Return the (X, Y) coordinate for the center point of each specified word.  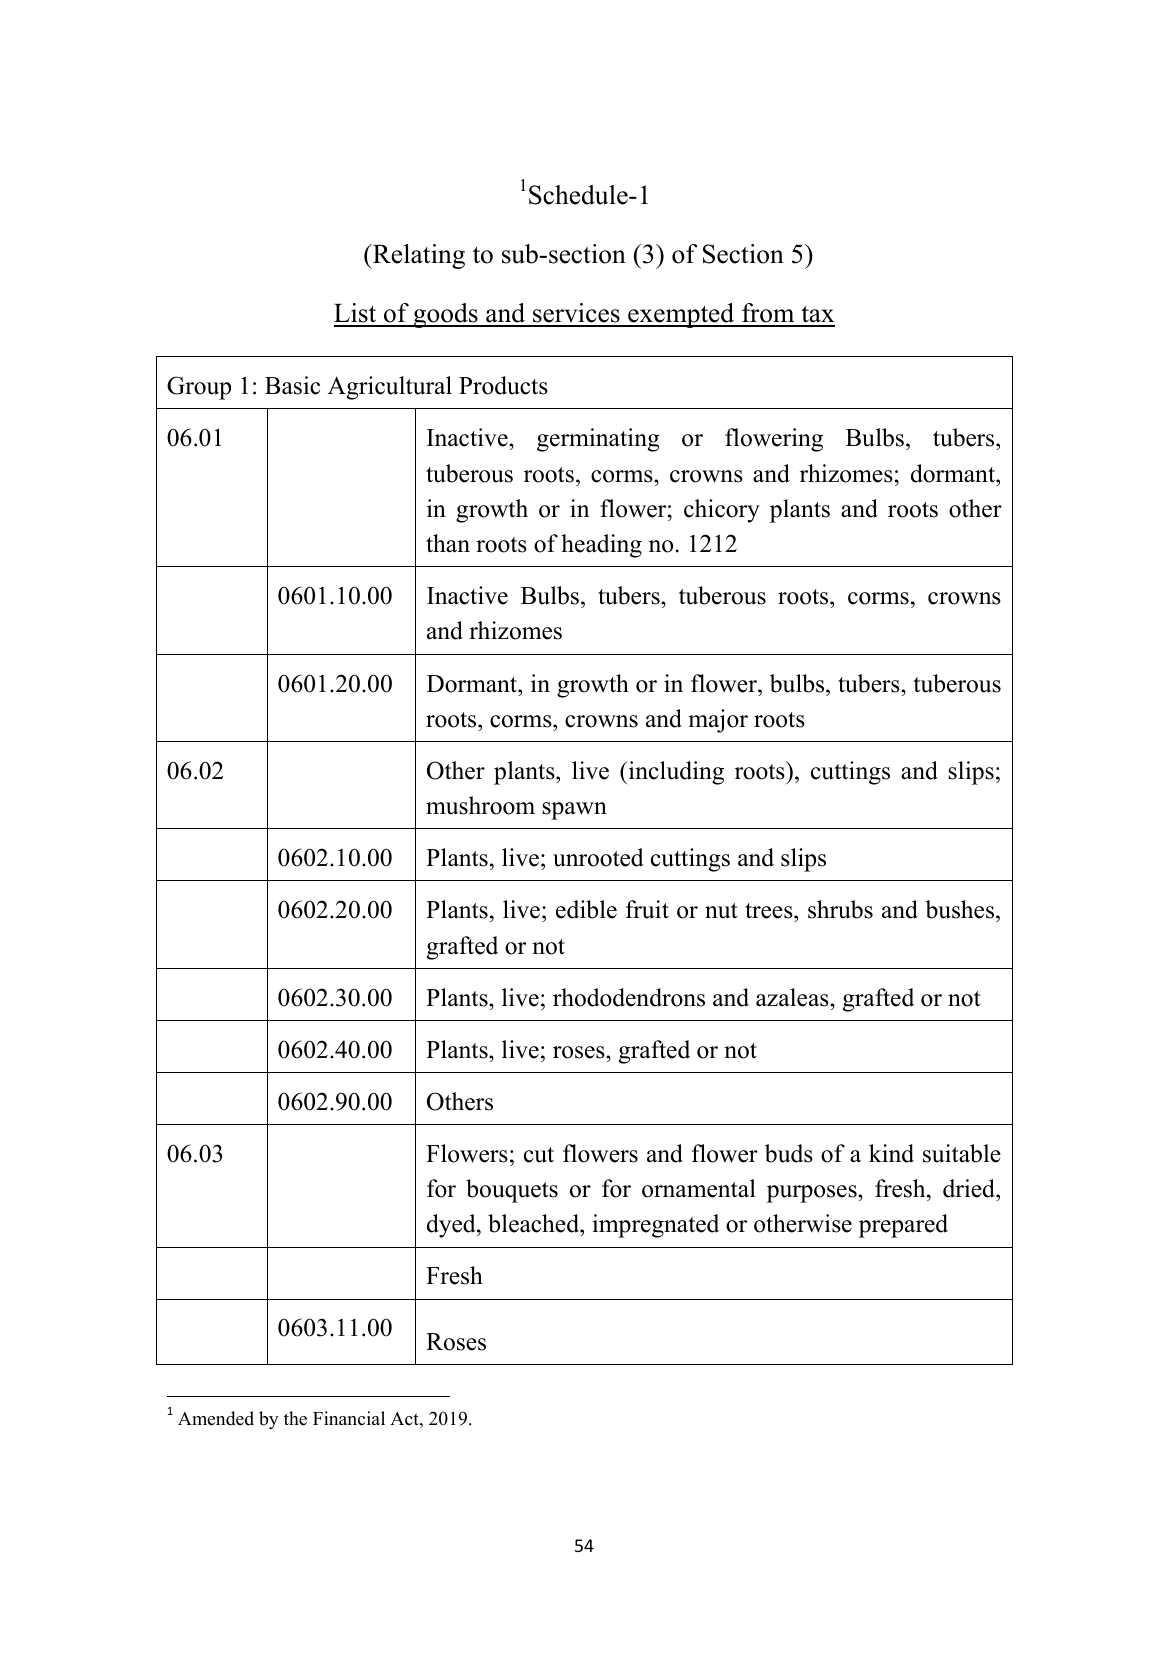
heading (601, 546)
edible (586, 909)
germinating (598, 440)
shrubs (840, 909)
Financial (349, 1418)
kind (891, 1153)
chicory (722, 511)
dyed (452, 1226)
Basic (292, 385)
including (675, 773)
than (448, 543)
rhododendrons (629, 997)
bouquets (512, 1191)
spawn (574, 811)
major (718, 721)
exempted (681, 315)
